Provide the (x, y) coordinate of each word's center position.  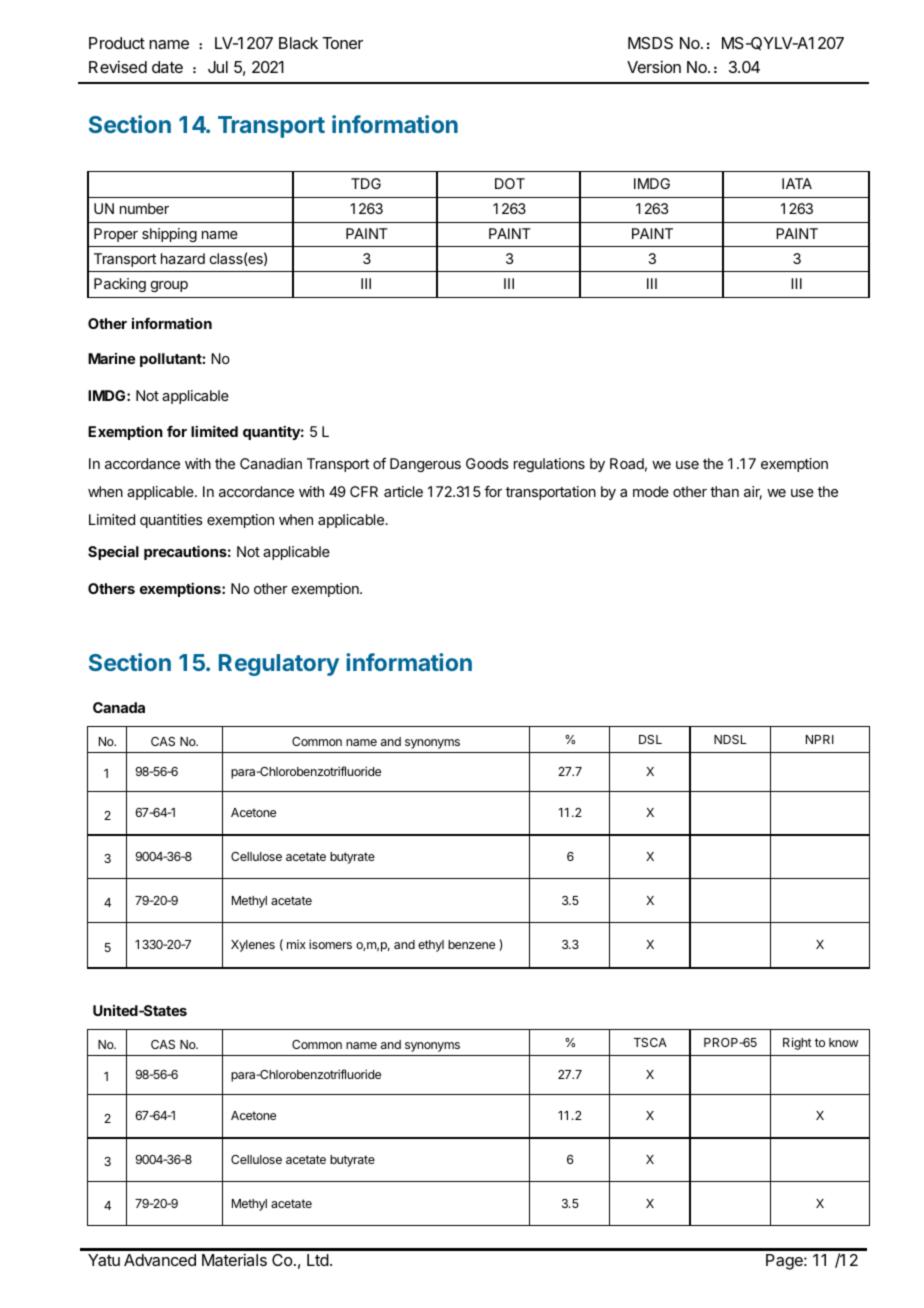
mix (296, 944)
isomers (330, 944)
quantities (171, 521)
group (169, 286)
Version (654, 66)
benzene (471, 944)
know (843, 1042)
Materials (234, 1259)
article (403, 491)
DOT (510, 183)
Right (797, 1043)
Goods (487, 463)
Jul (218, 67)
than (724, 491)
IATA (797, 183)
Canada (119, 707)
